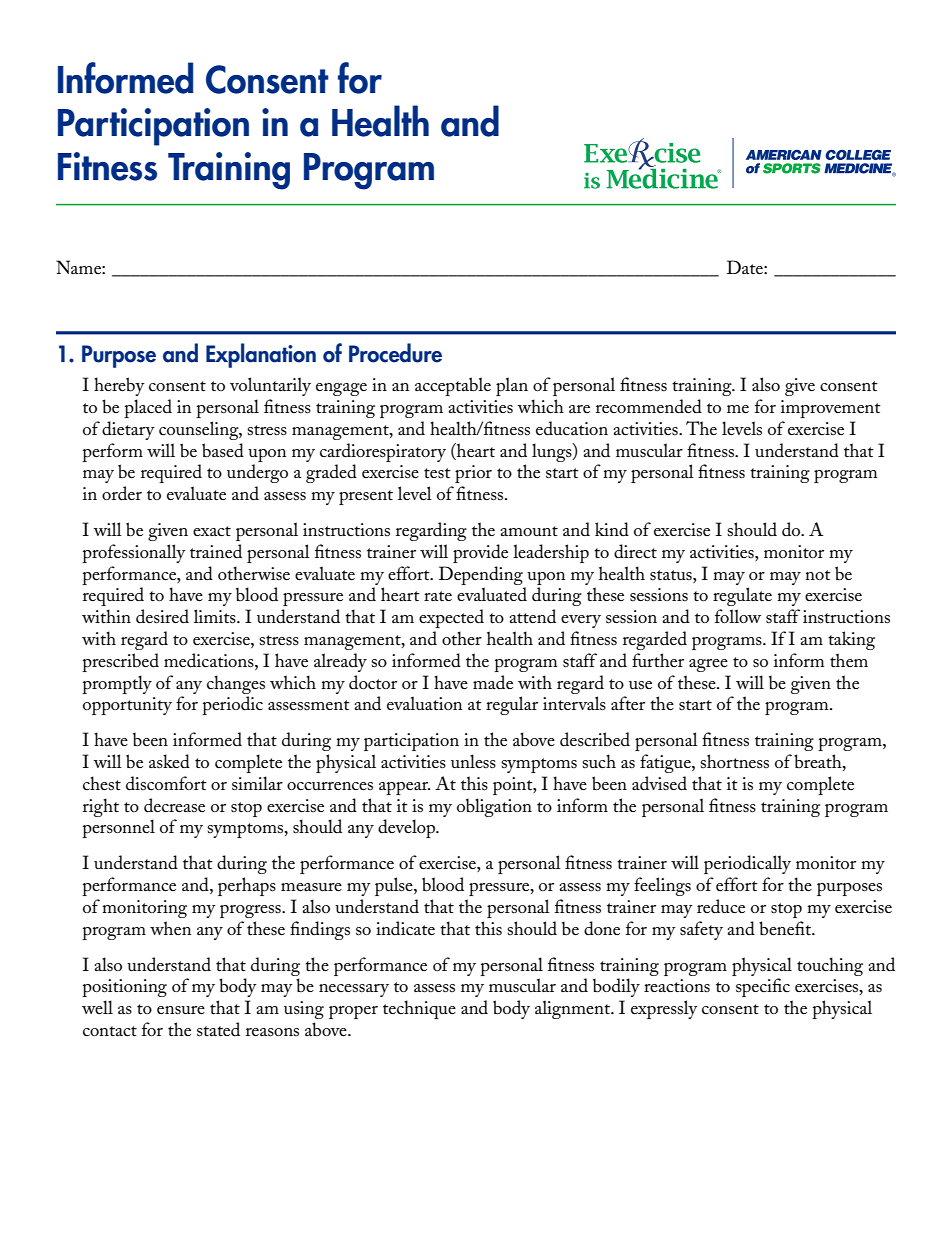 This screenshot has width=952, height=1233. I want to click on technique, so click(419, 1009).
